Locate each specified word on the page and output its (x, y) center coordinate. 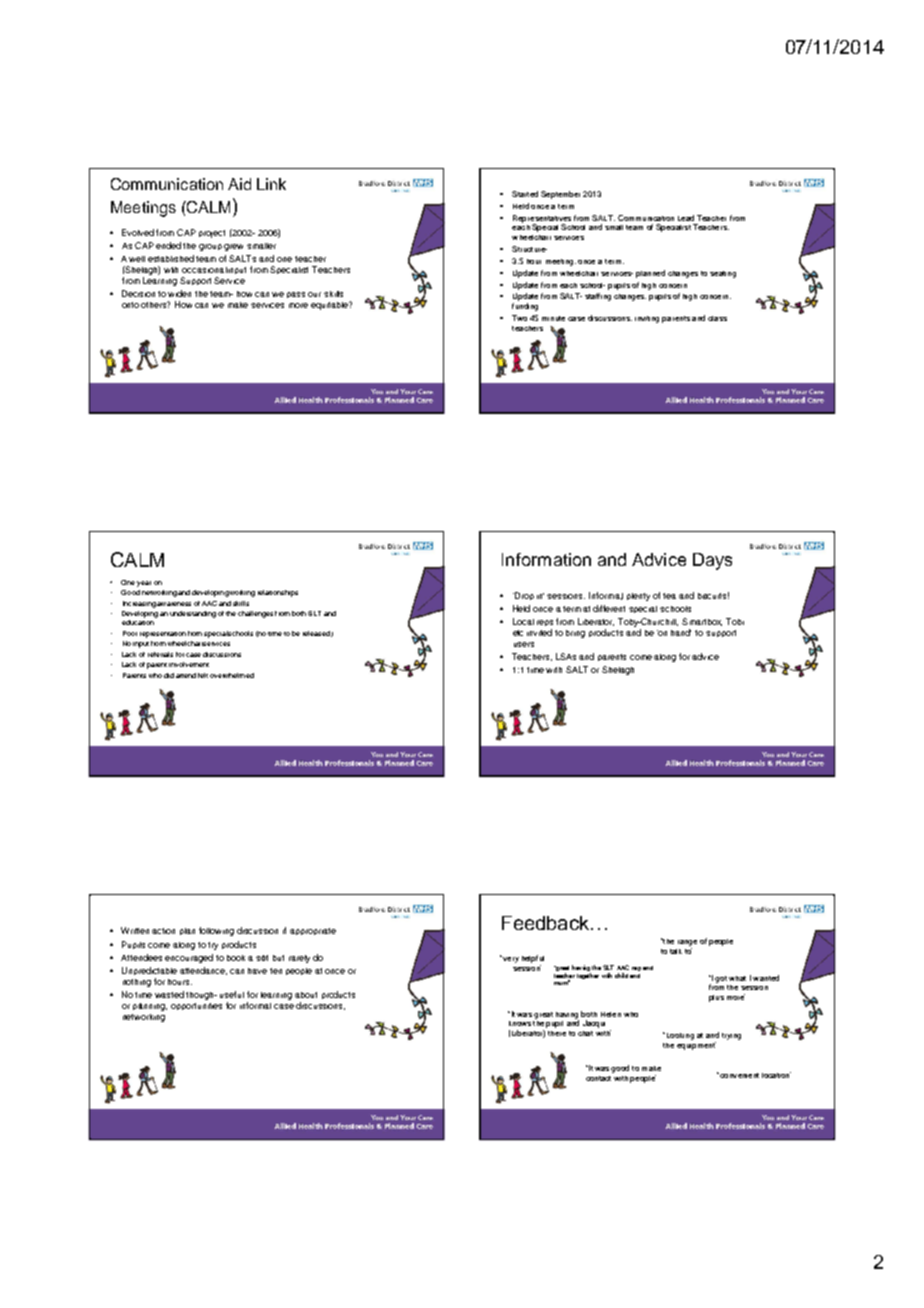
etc (518, 633)
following (216, 931)
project (212, 234)
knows (520, 1023)
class (717, 318)
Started (525, 194)
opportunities (196, 1006)
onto (130, 305)
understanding (193, 614)
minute (553, 318)
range (687, 943)
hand (681, 632)
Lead (686, 218)
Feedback (545, 923)
